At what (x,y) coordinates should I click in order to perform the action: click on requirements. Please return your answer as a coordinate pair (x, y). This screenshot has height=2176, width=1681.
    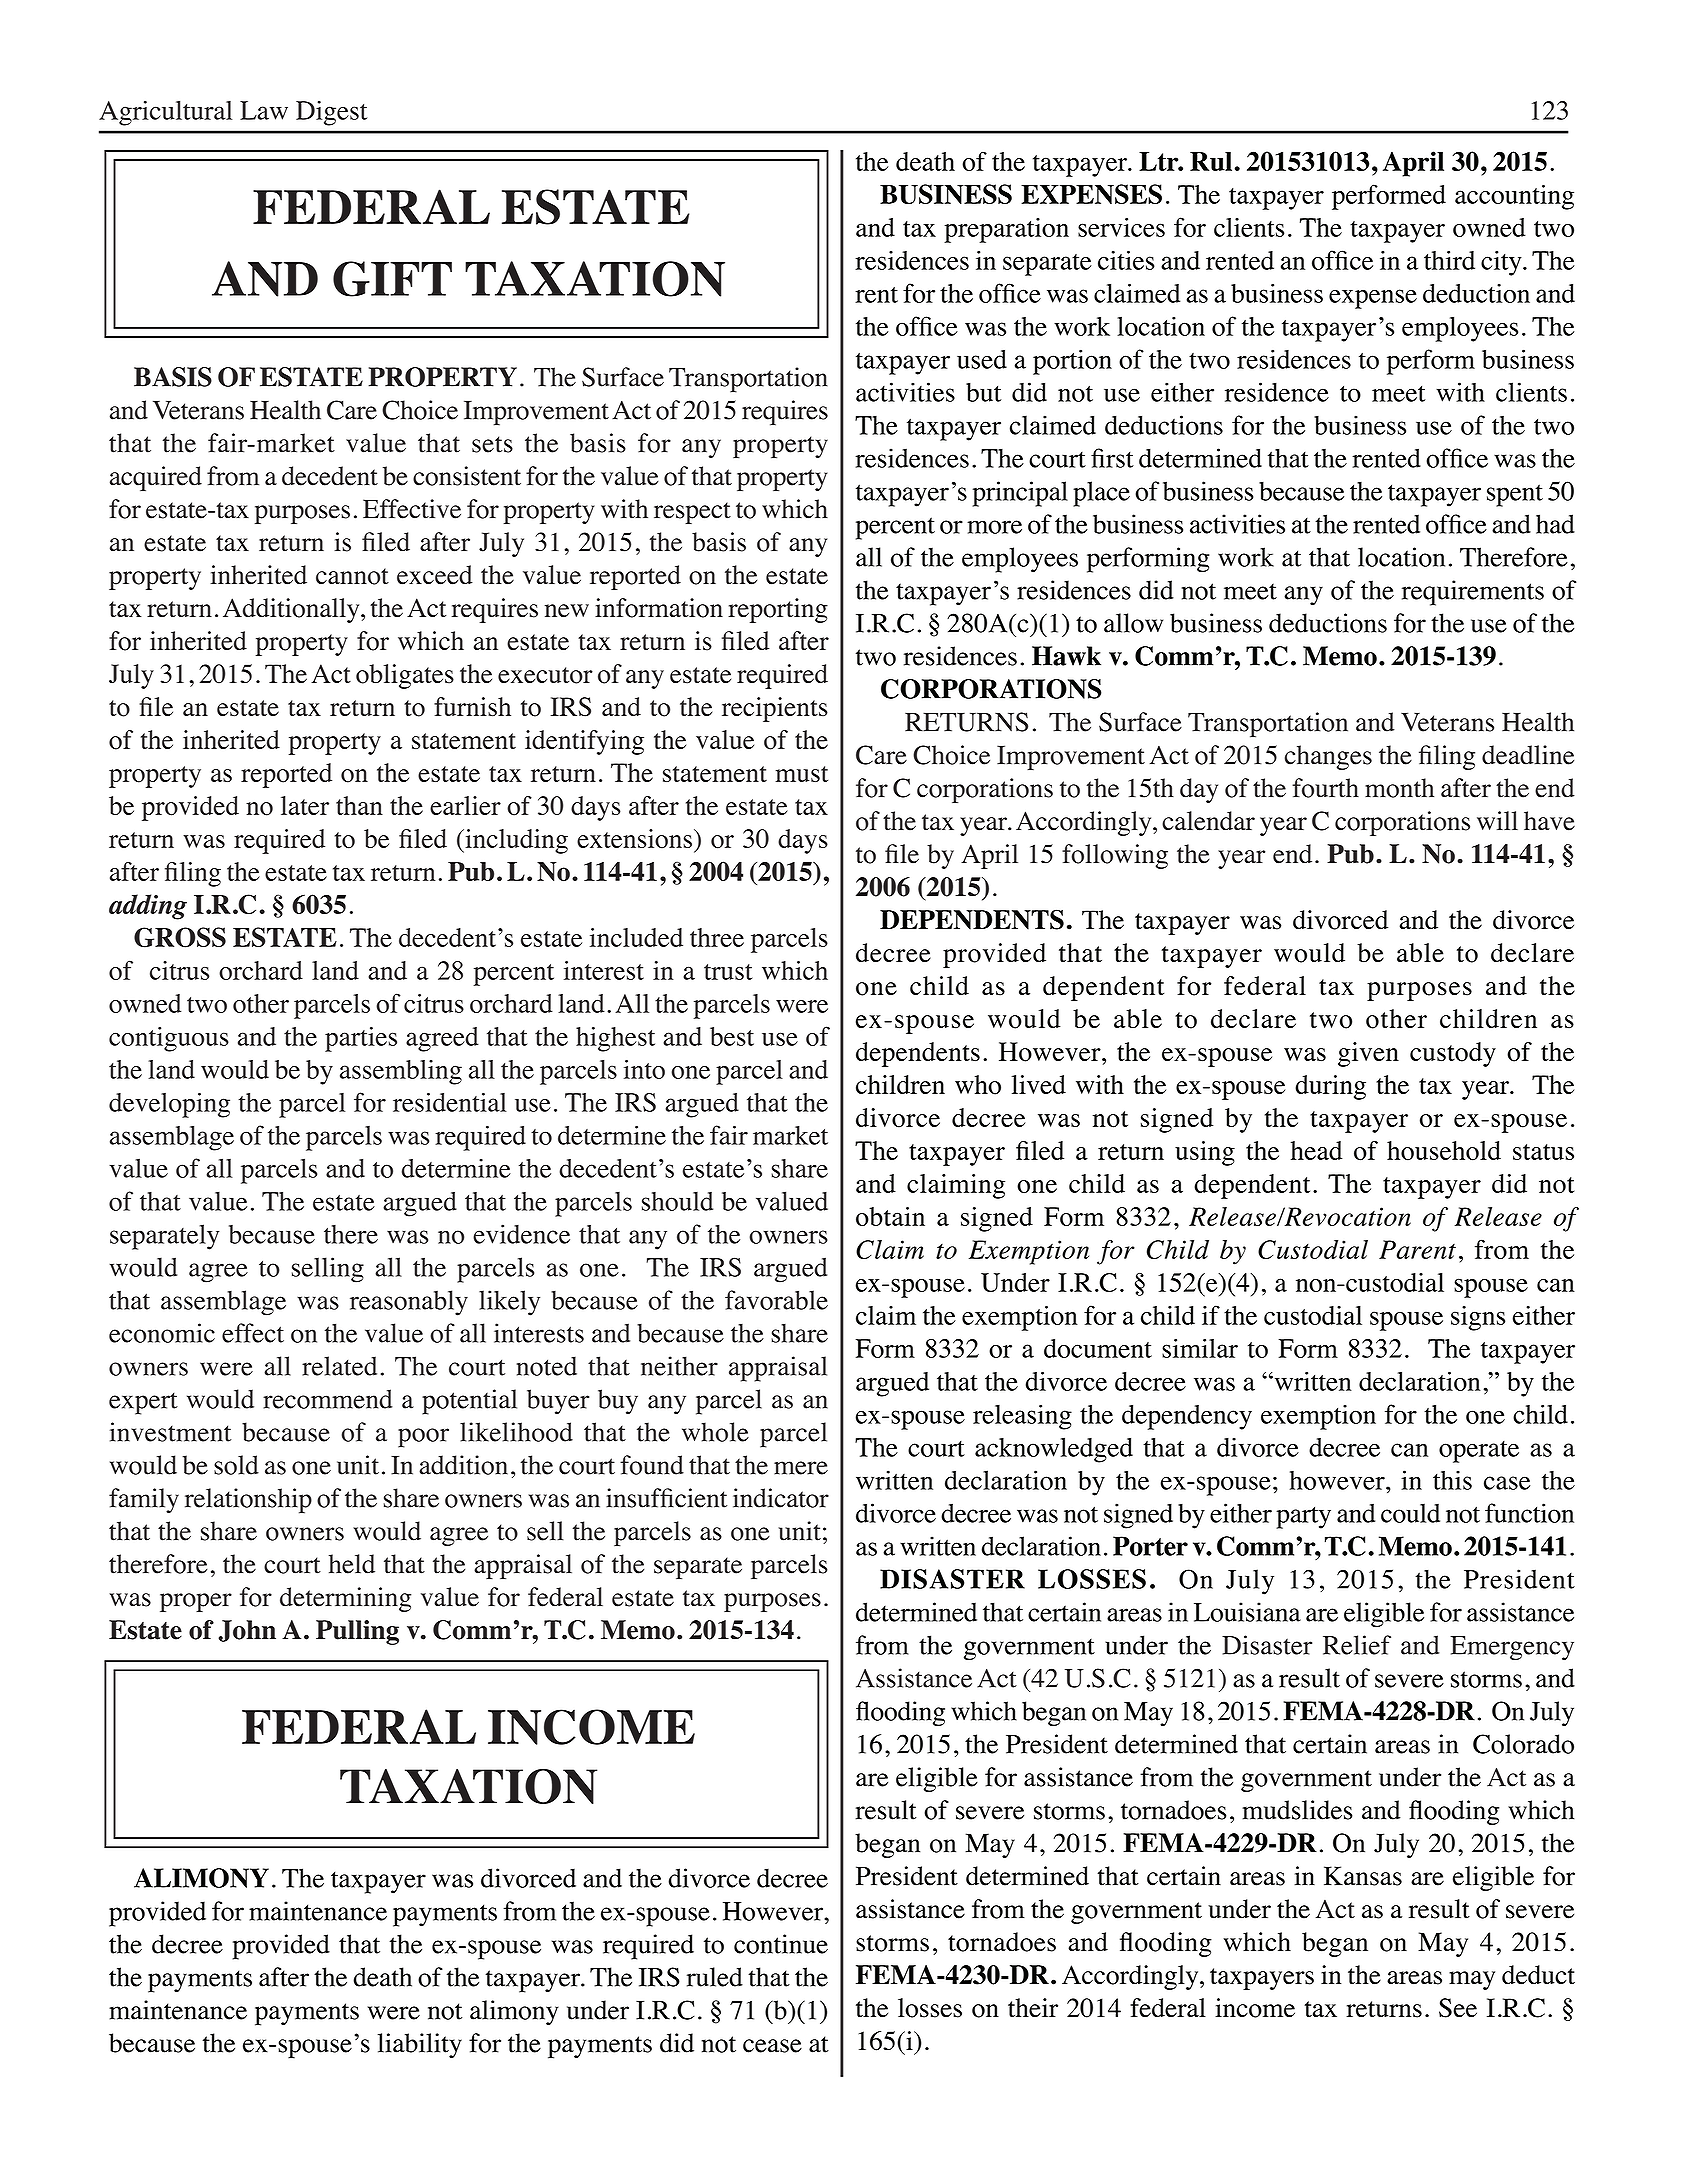
    Looking at the image, I should click on (1473, 593).
